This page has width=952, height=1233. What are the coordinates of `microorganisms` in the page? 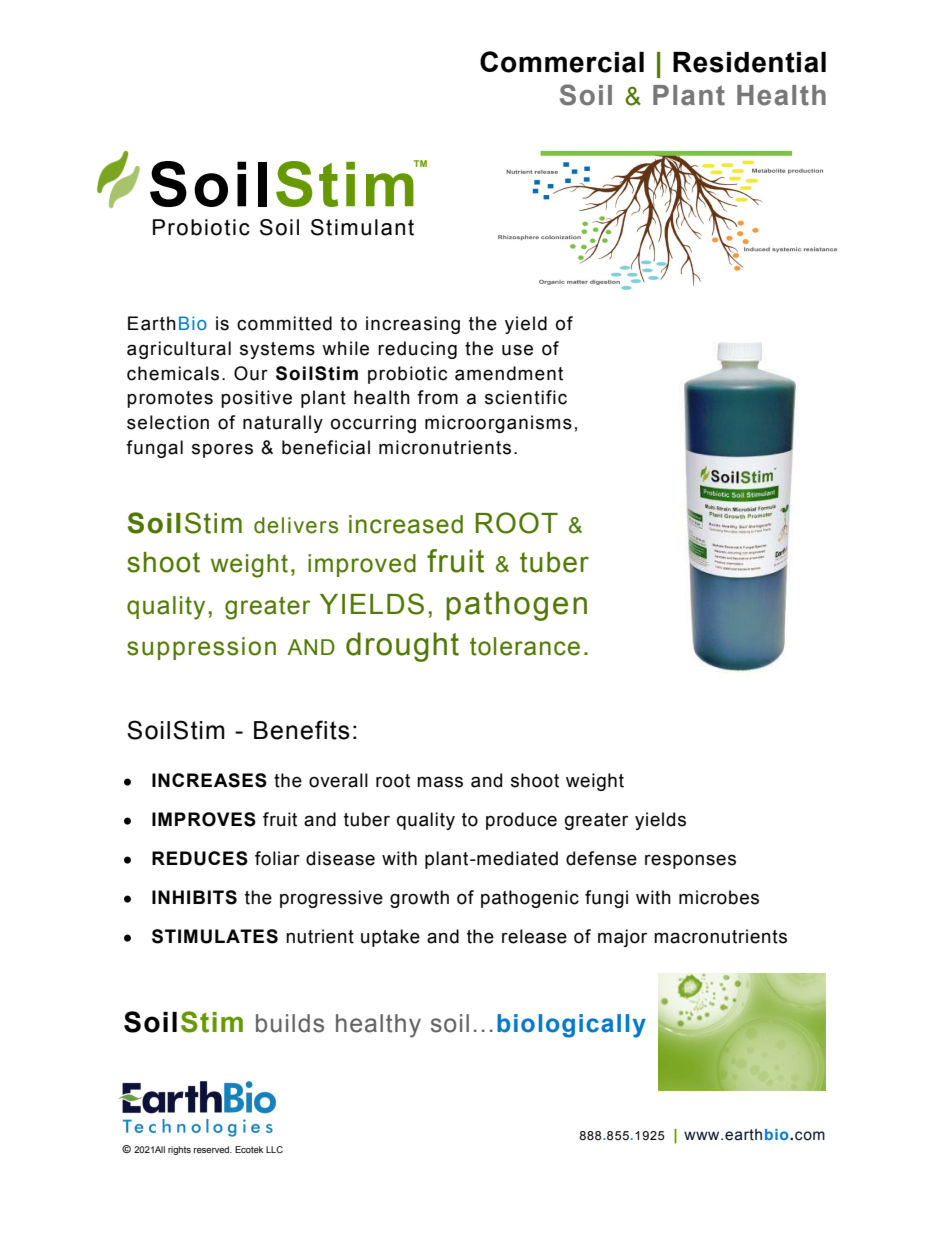 It's located at (498, 424).
